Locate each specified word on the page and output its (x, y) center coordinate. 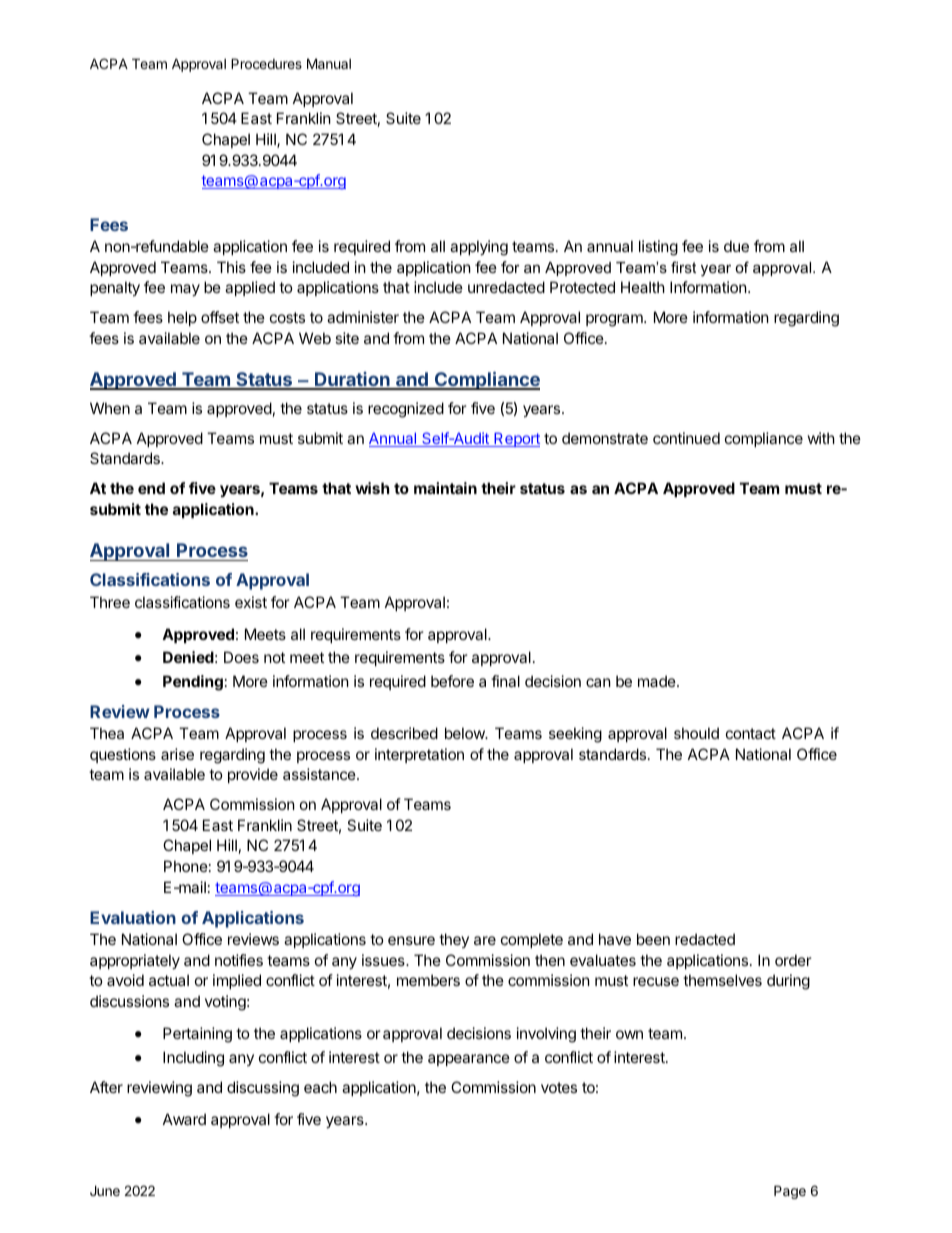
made (658, 681)
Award (184, 1119)
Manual (329, 63)
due (736, 246)
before (452, 681)
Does (241, 657)
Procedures (266, 63)
